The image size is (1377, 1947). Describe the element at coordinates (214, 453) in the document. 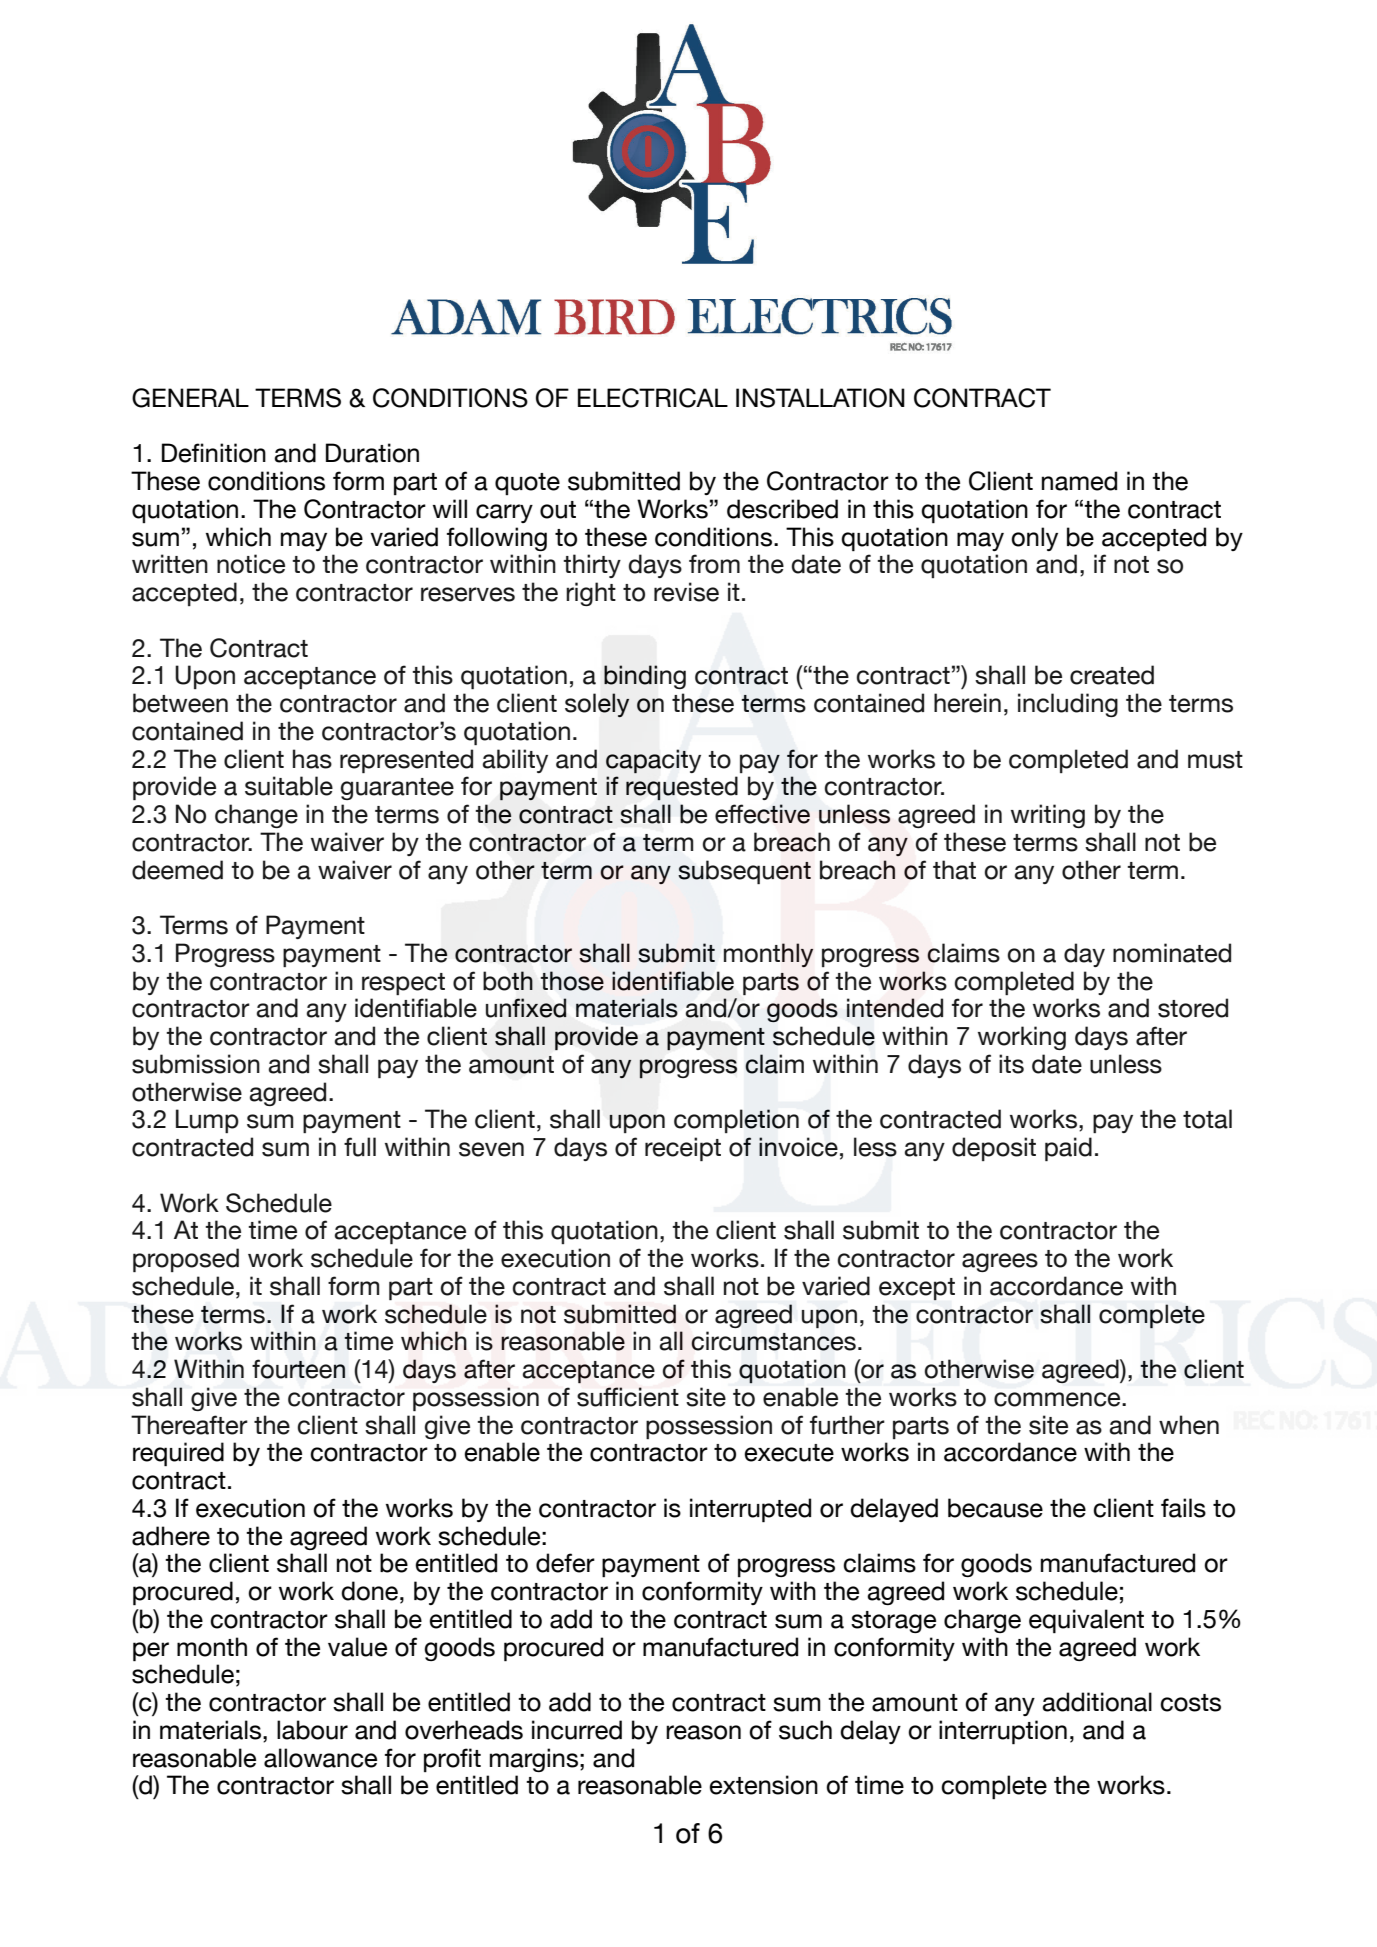

I see `Definition` at that location.
